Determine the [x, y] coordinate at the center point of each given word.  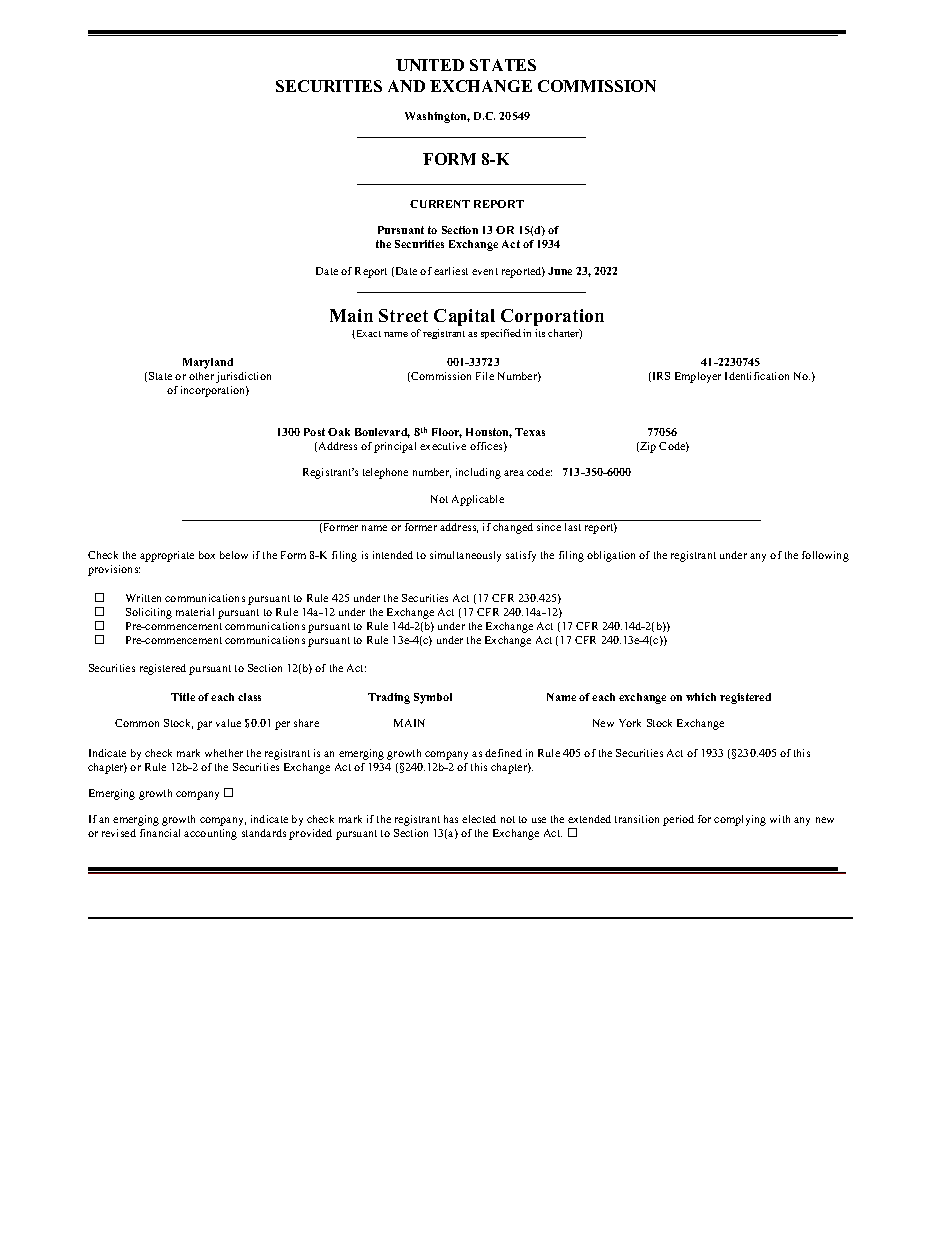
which [701, 697]
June [560, 271]
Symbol [433, 698]
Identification [757, 376]
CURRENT [440, 204]
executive [443, 446]
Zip [647, 447]
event [485, 271]
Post [314, 432]
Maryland [208, 363]
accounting [210, 834]
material [195, 612]
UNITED [430, 65]
